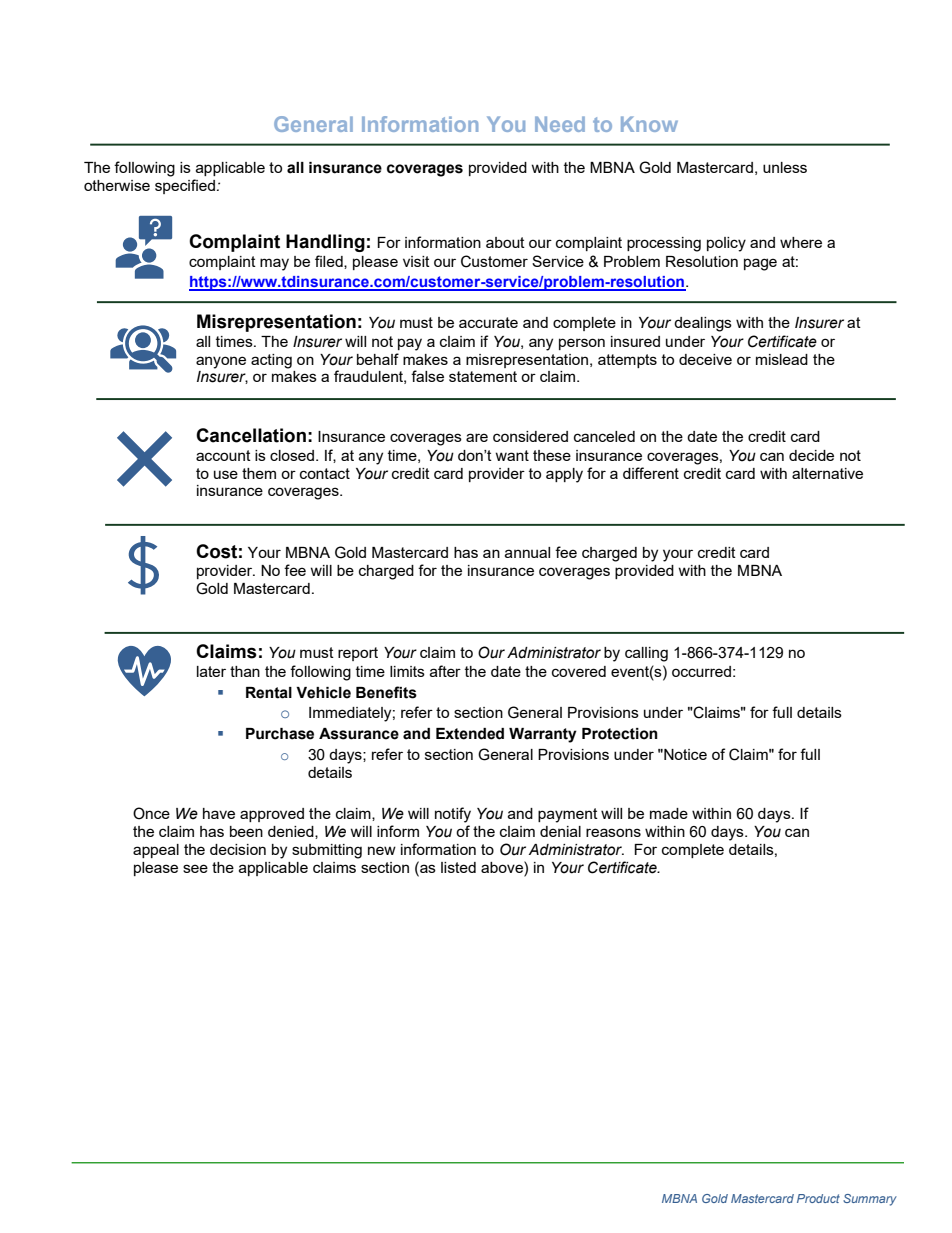 This screenshot has width=952, height=1233. I want to click on unless, so click(785, 167).
